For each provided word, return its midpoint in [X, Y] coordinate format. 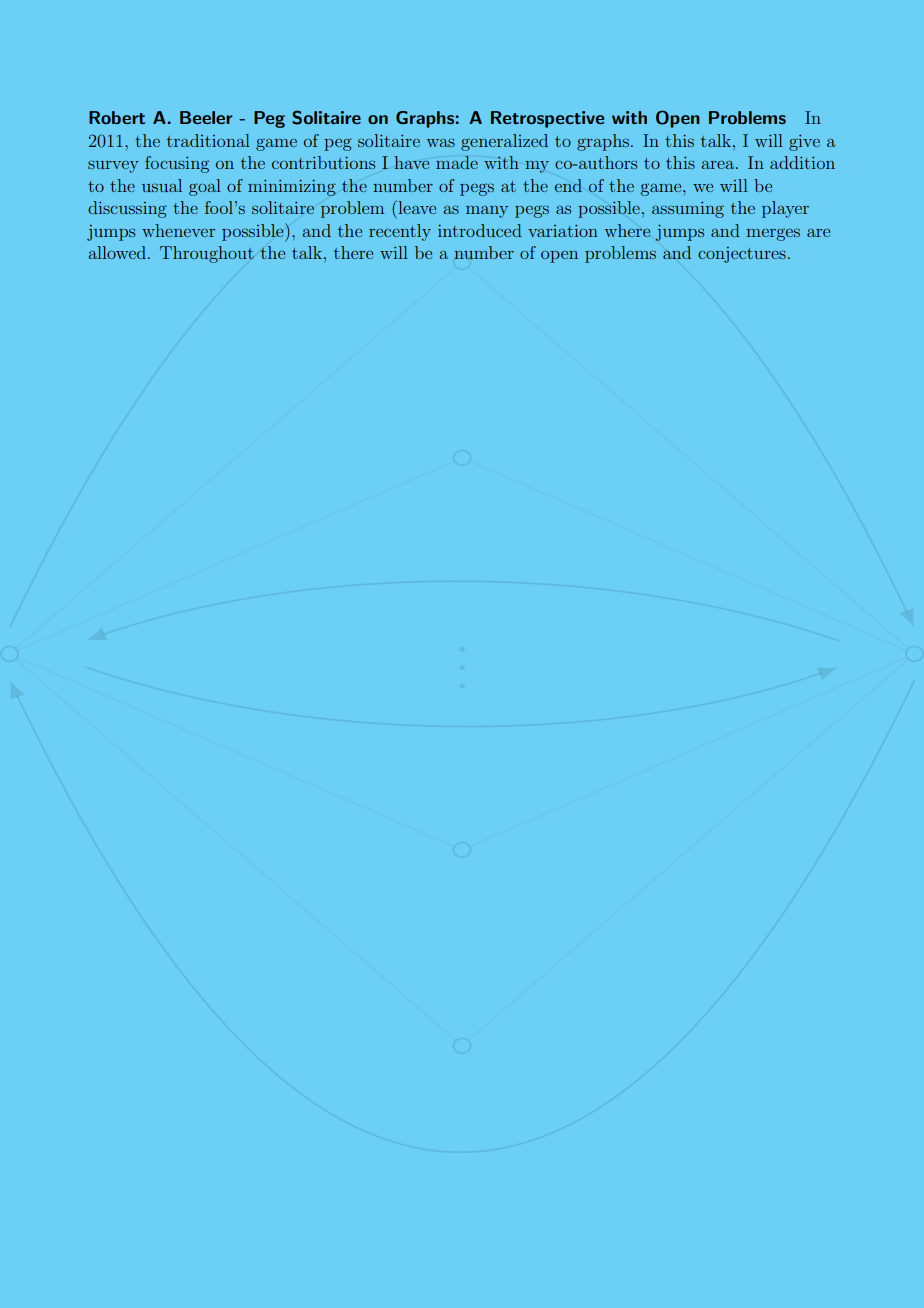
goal [205, 187]
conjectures [742, 255]
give [804, 143]
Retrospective [547, 119]
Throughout [207, 254]
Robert [117, 117]
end [568, 185]
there [353, 252]
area [719, 165]
